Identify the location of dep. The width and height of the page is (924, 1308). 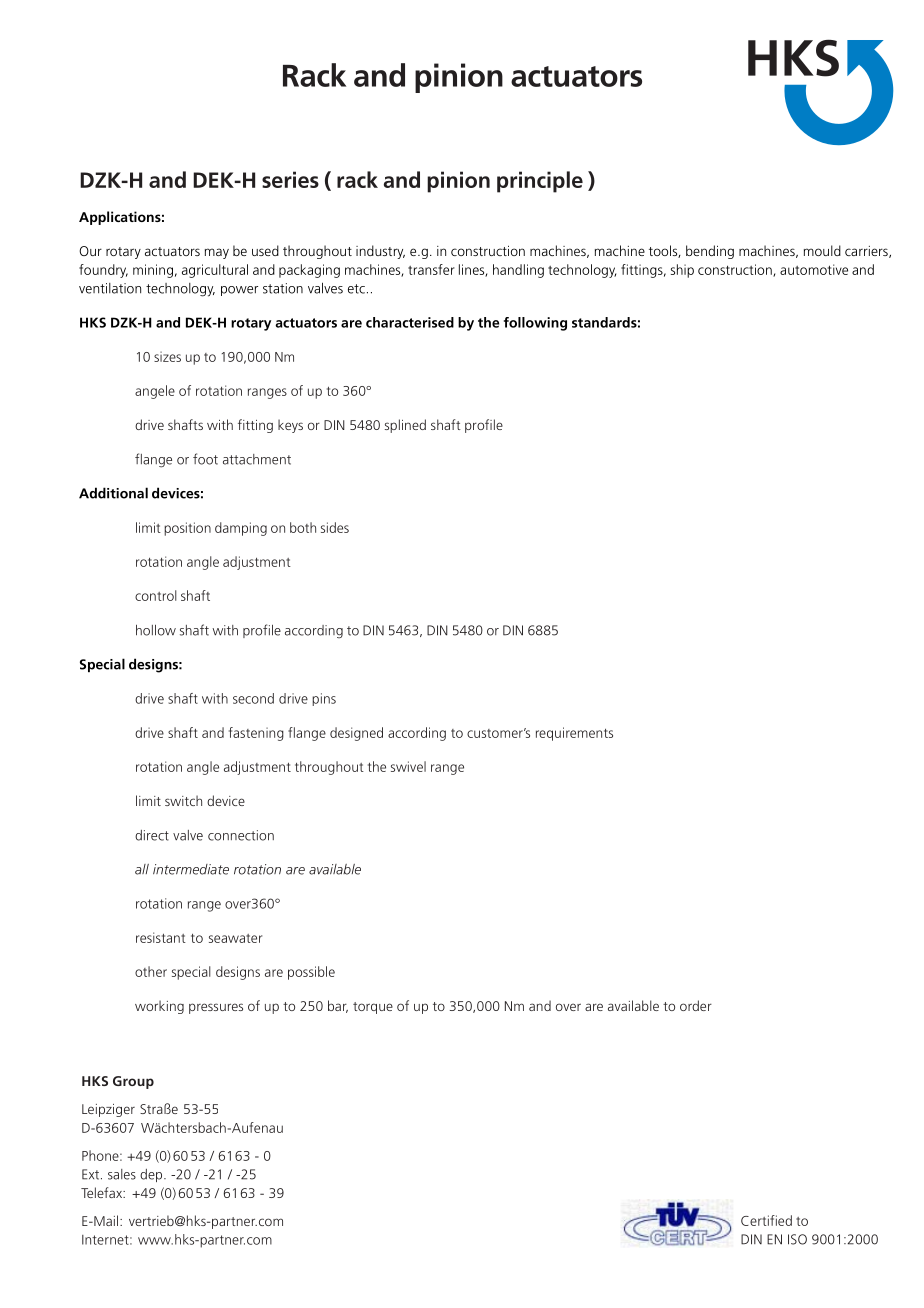
(152, 1175).
